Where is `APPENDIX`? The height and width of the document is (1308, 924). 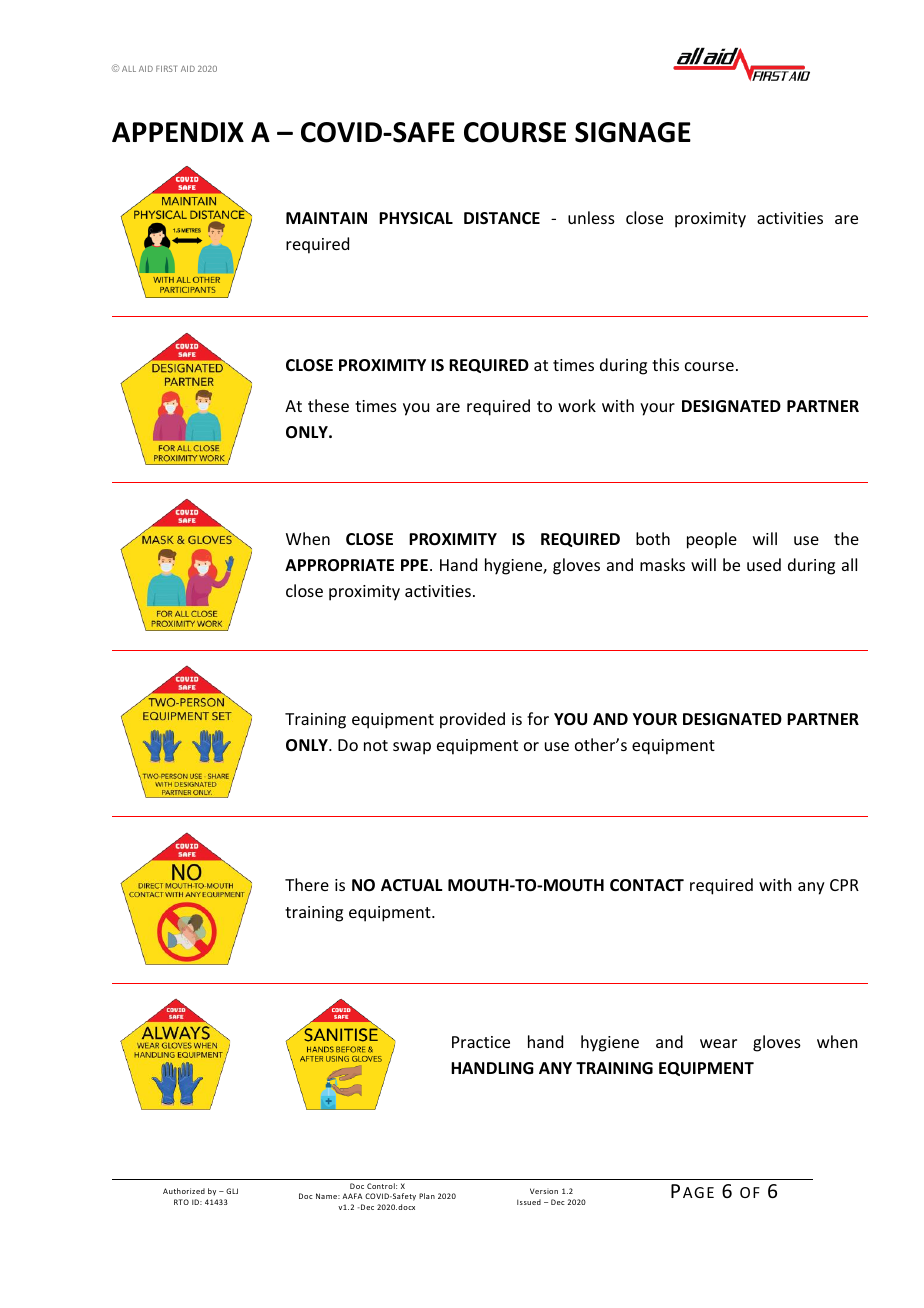 APPENDIX is located at coordinates (178, 132).
